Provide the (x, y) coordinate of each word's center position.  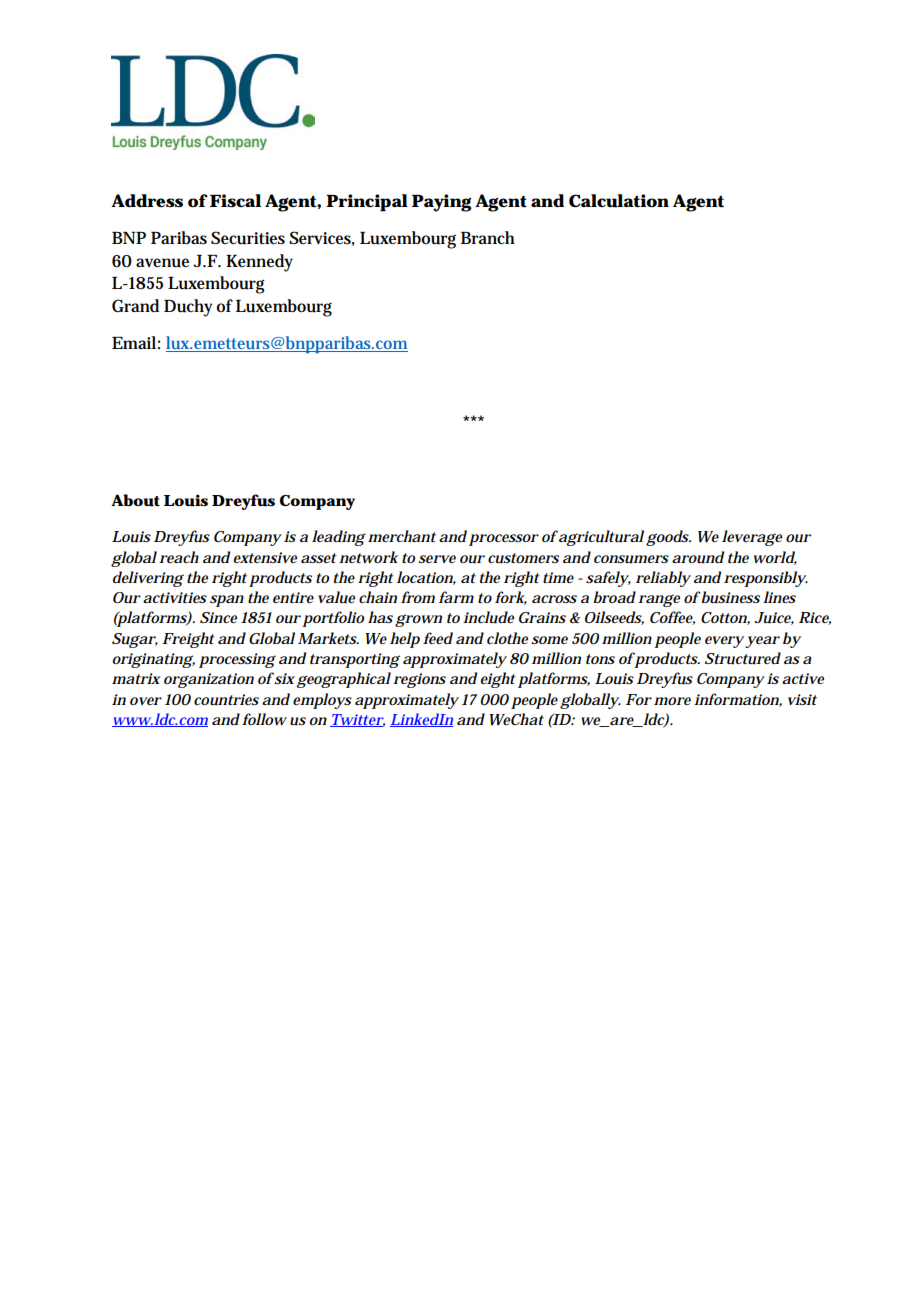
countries (226, 700)
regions (419, 680)
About (135, 500)
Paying (442, 203)
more (672, 701)
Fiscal (235, 201)
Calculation (619, 201)
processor (504, 540)
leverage (752, 538)
